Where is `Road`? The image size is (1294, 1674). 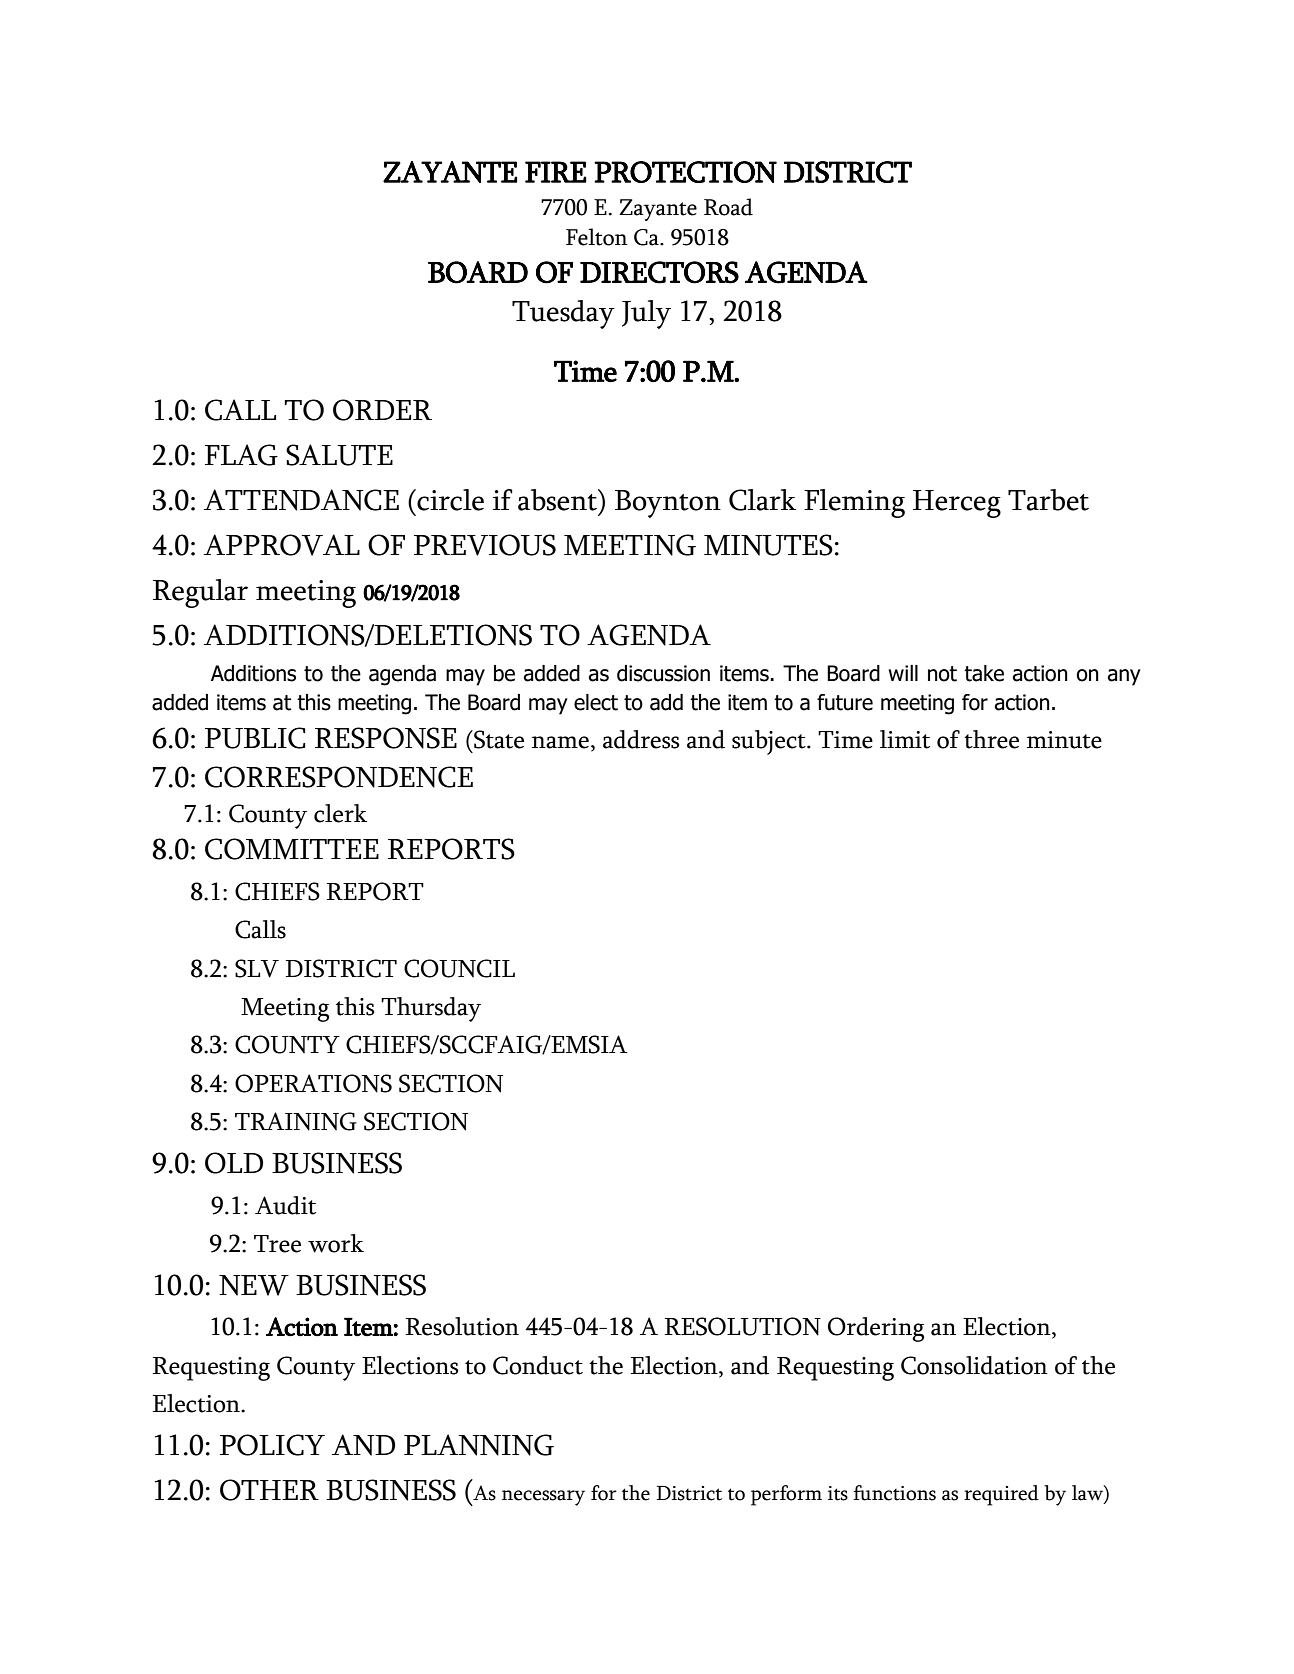 Road is located at coordinates (728, 207).
